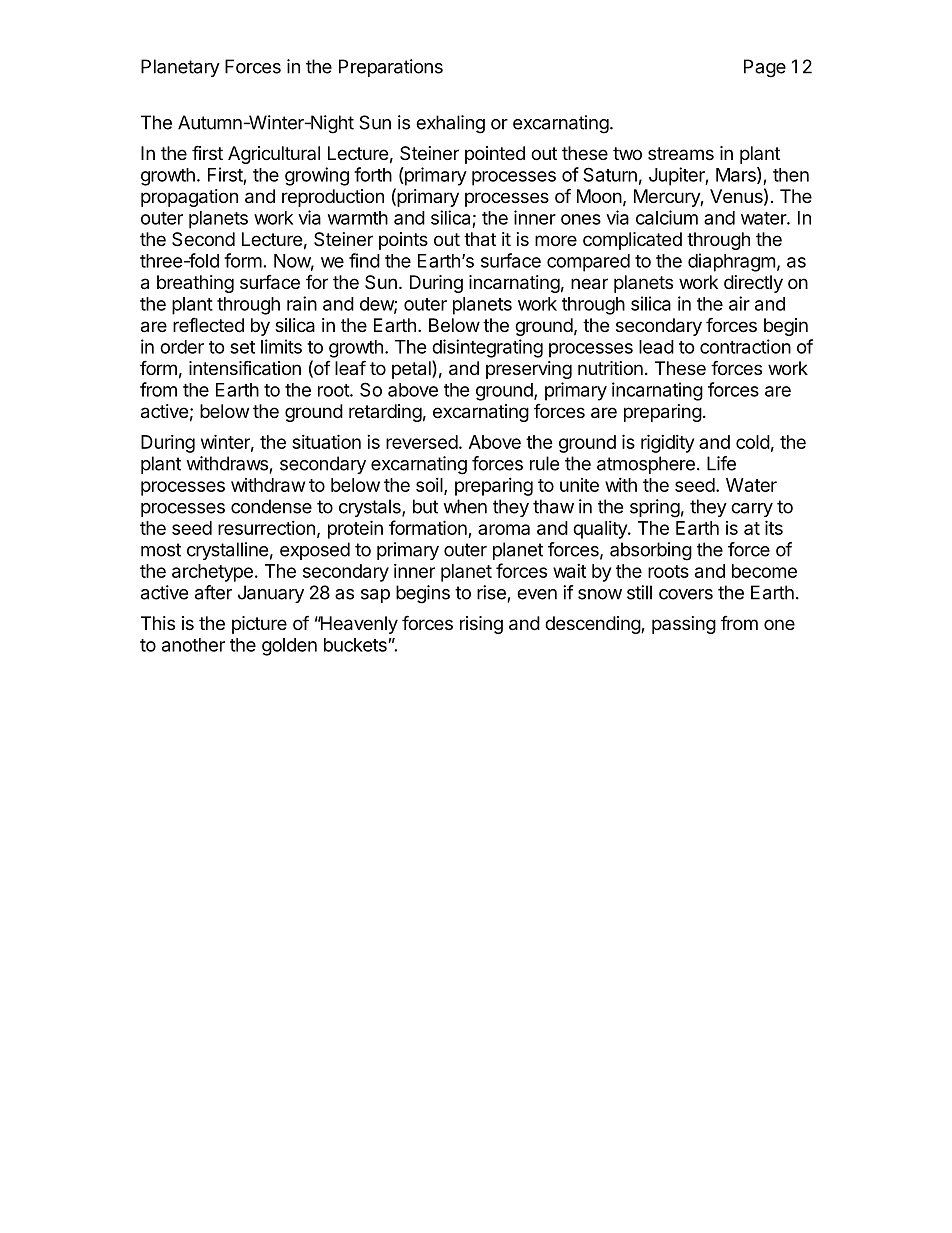 The image size is (952, 1233). Describe the element at coordinates (242, 347) in the screenshot. I see `set` at that location.
